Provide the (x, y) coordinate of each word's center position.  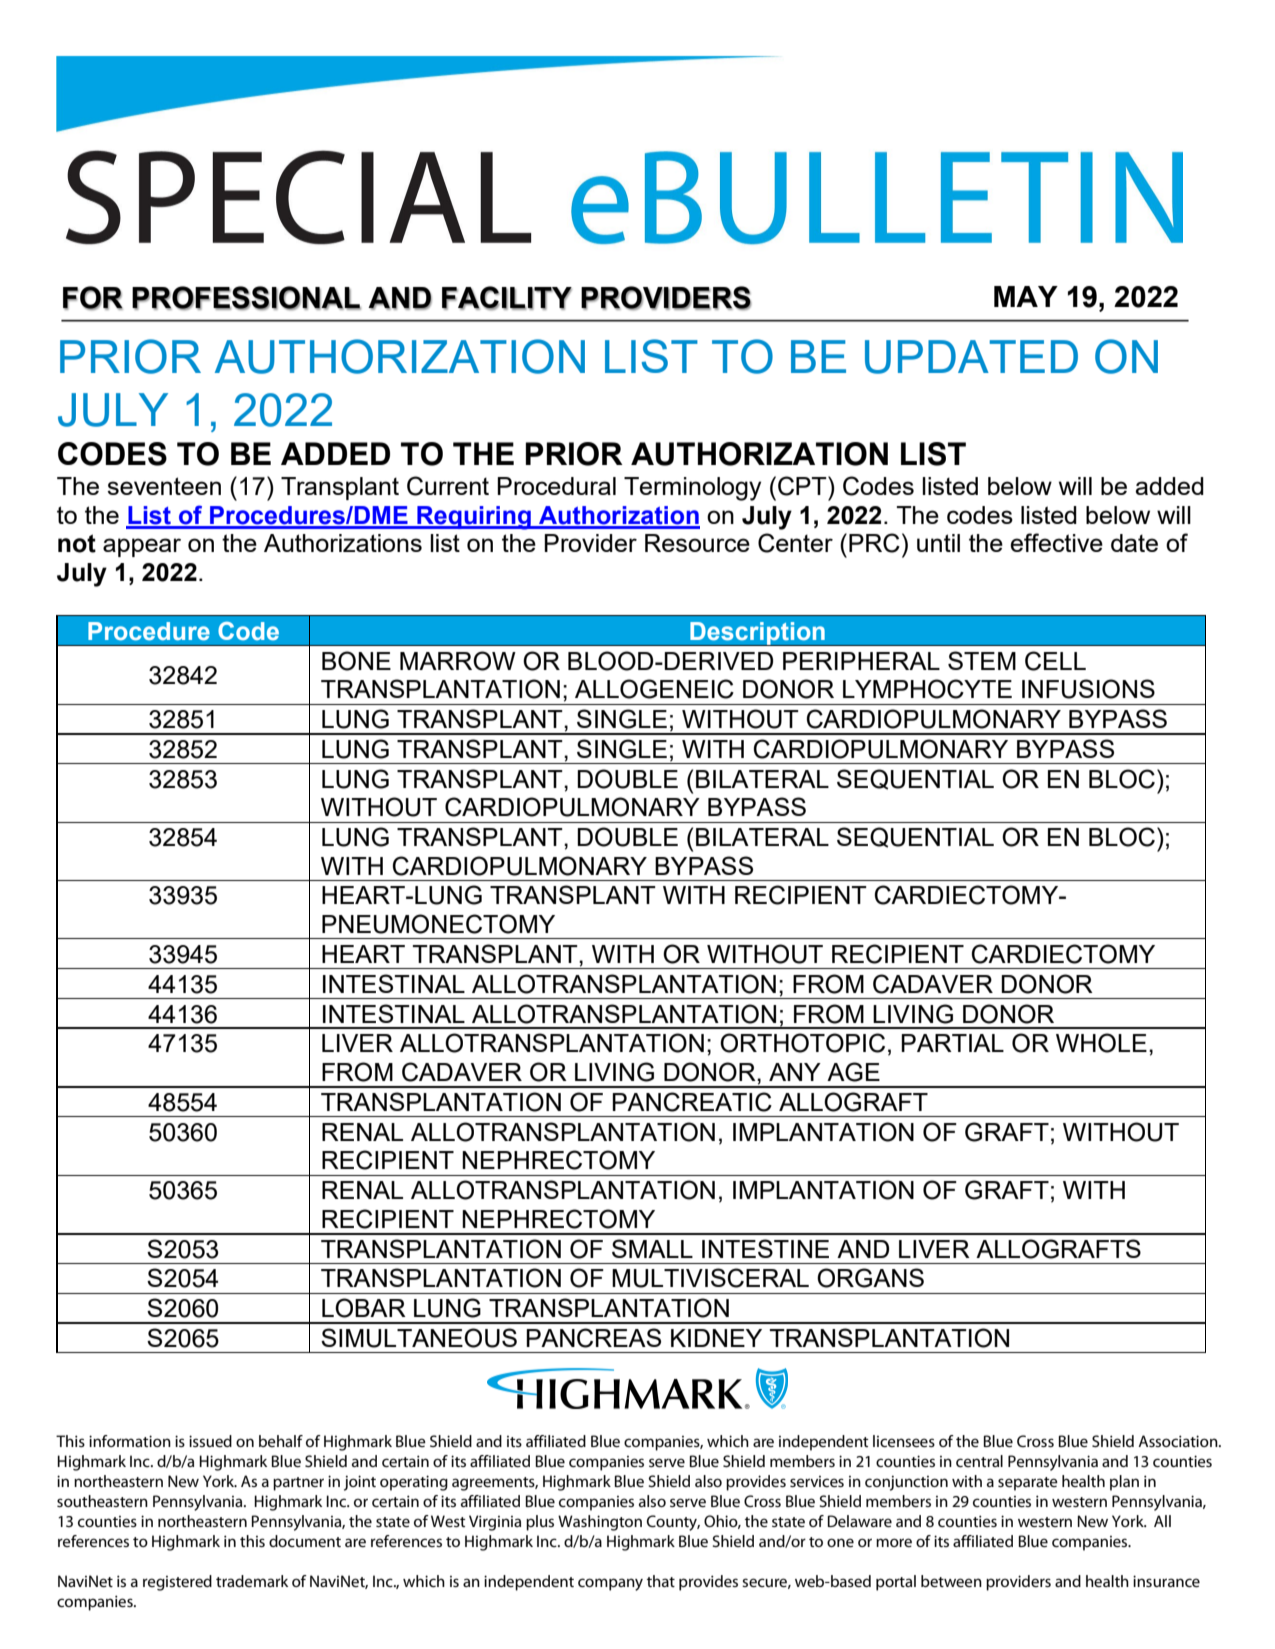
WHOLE (1101, 1043)
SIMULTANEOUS (419, 1338)
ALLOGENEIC (654, 689)
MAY (1026, 296)
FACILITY (507, 298)
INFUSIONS (1088, 689)
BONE (356, 661)
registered (177, 1583)
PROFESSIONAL (246, 298)
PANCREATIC (692, 1102)
